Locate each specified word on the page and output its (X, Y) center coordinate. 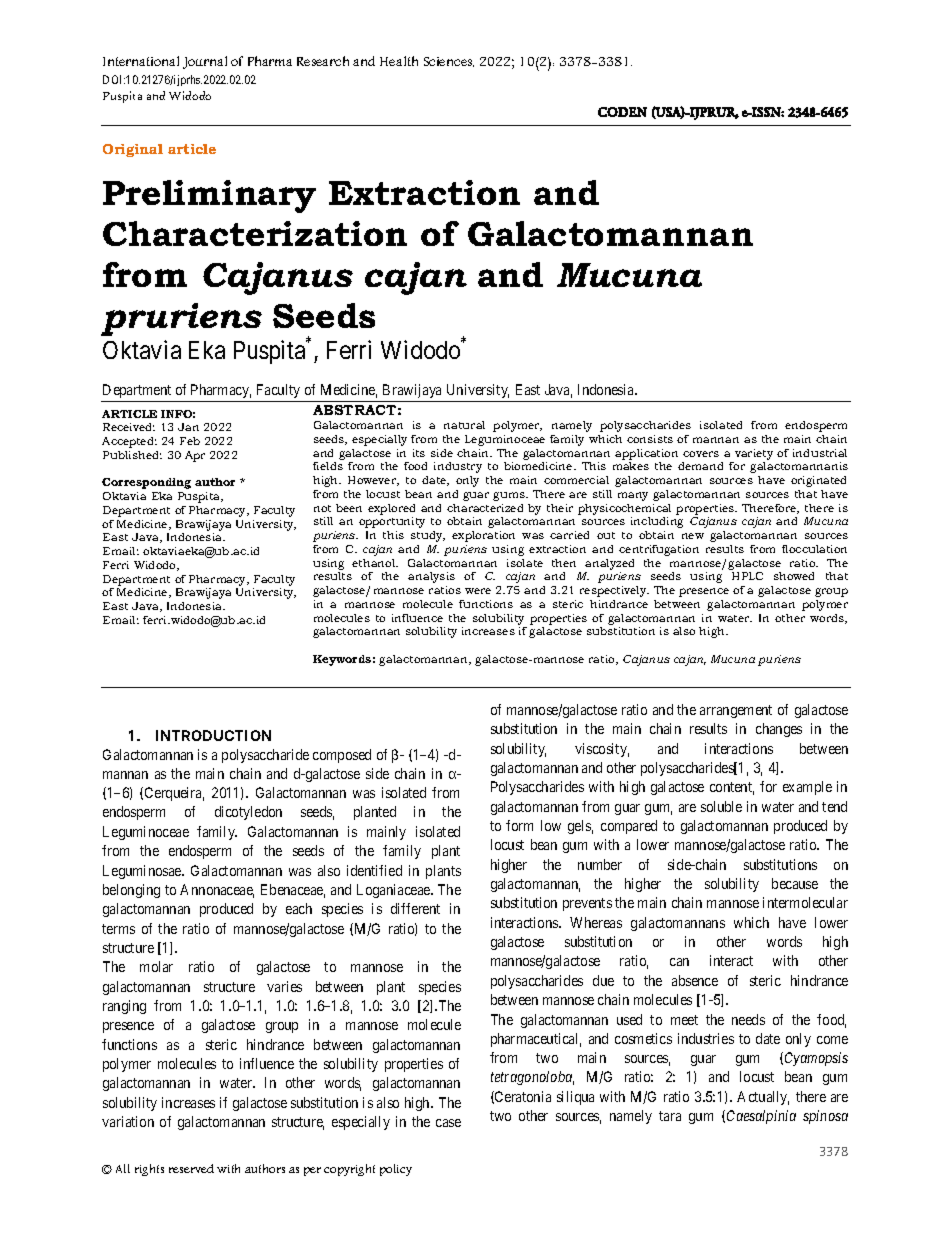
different (415, 908)
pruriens (181, 319)
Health (399, 61)
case (448, 1123)
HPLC (747, 576)
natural (464, 425)
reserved (191, 1168)
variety (754, 454)
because (795, 883)
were (478, 591)
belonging (131, 891)
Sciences (449, 62)
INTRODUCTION (213, 735)
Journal (205, 62)
